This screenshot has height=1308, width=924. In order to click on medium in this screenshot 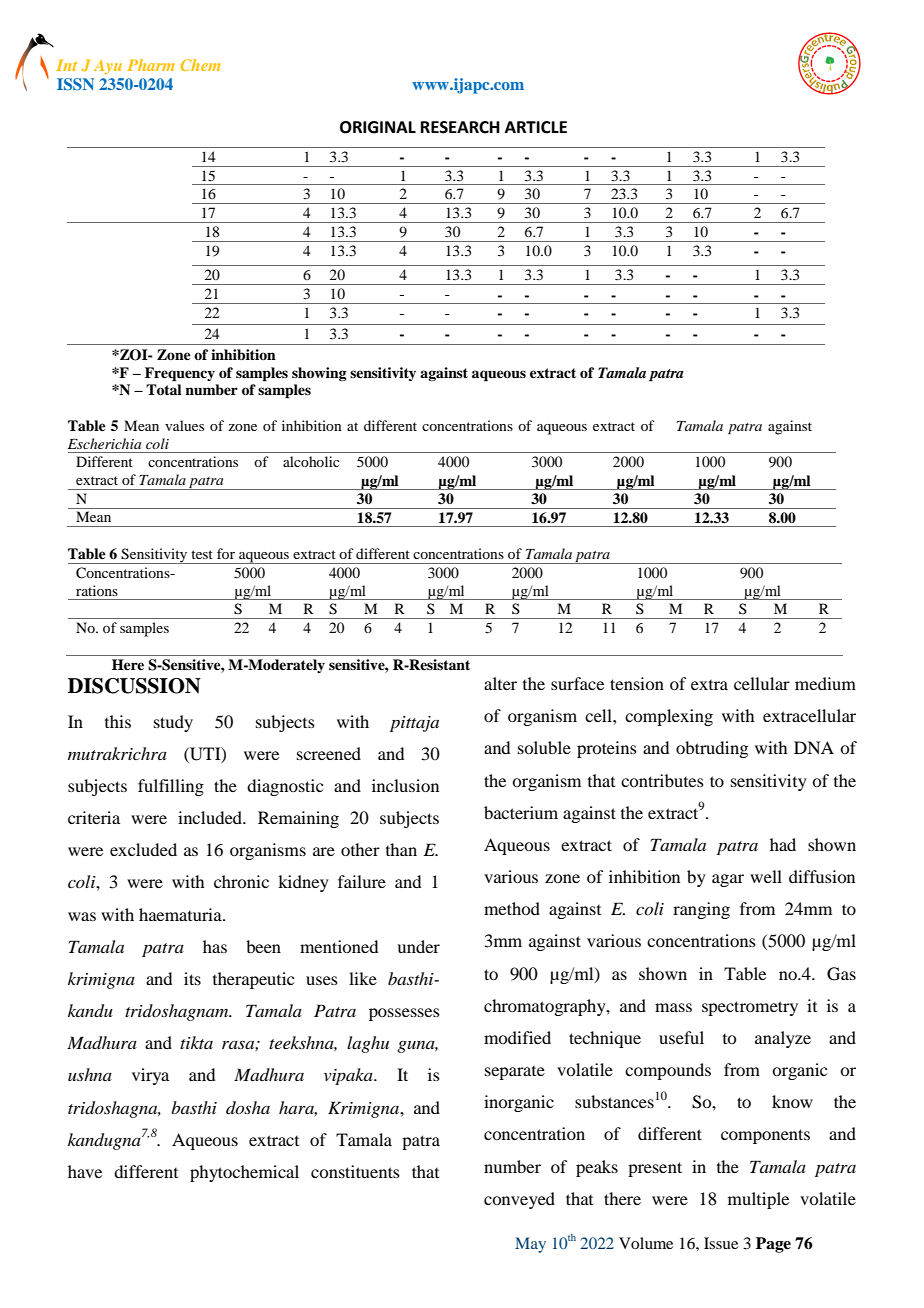, I will do `click(825, 683)`.
